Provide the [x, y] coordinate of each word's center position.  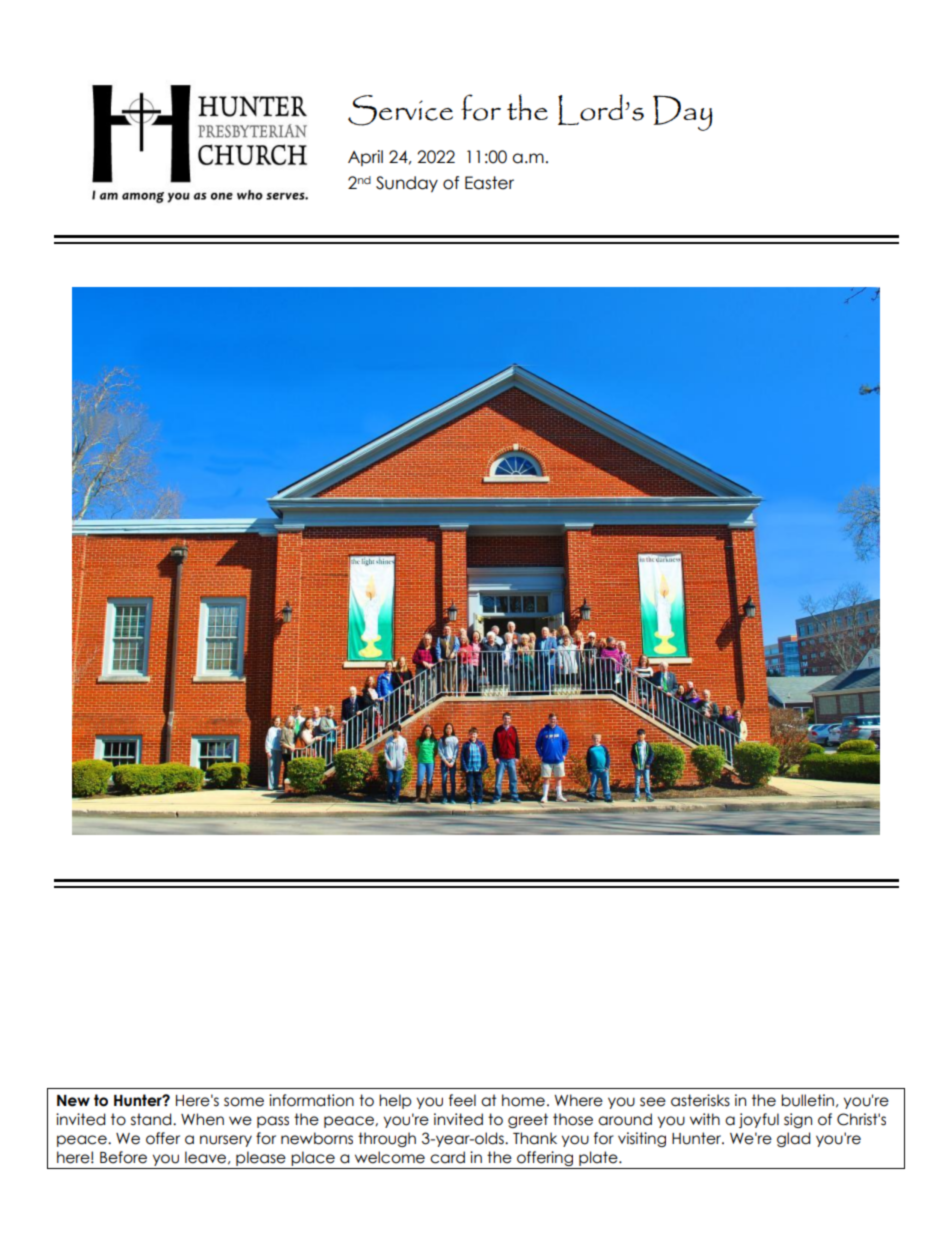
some [244, 1102]
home [523, 1100]
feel [462, 1100]
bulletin [807, 1100]
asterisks [700, 1100]
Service [400, 110]
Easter [489, 183]
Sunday [407, 184]
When [202, 1119]
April [365, 158]
